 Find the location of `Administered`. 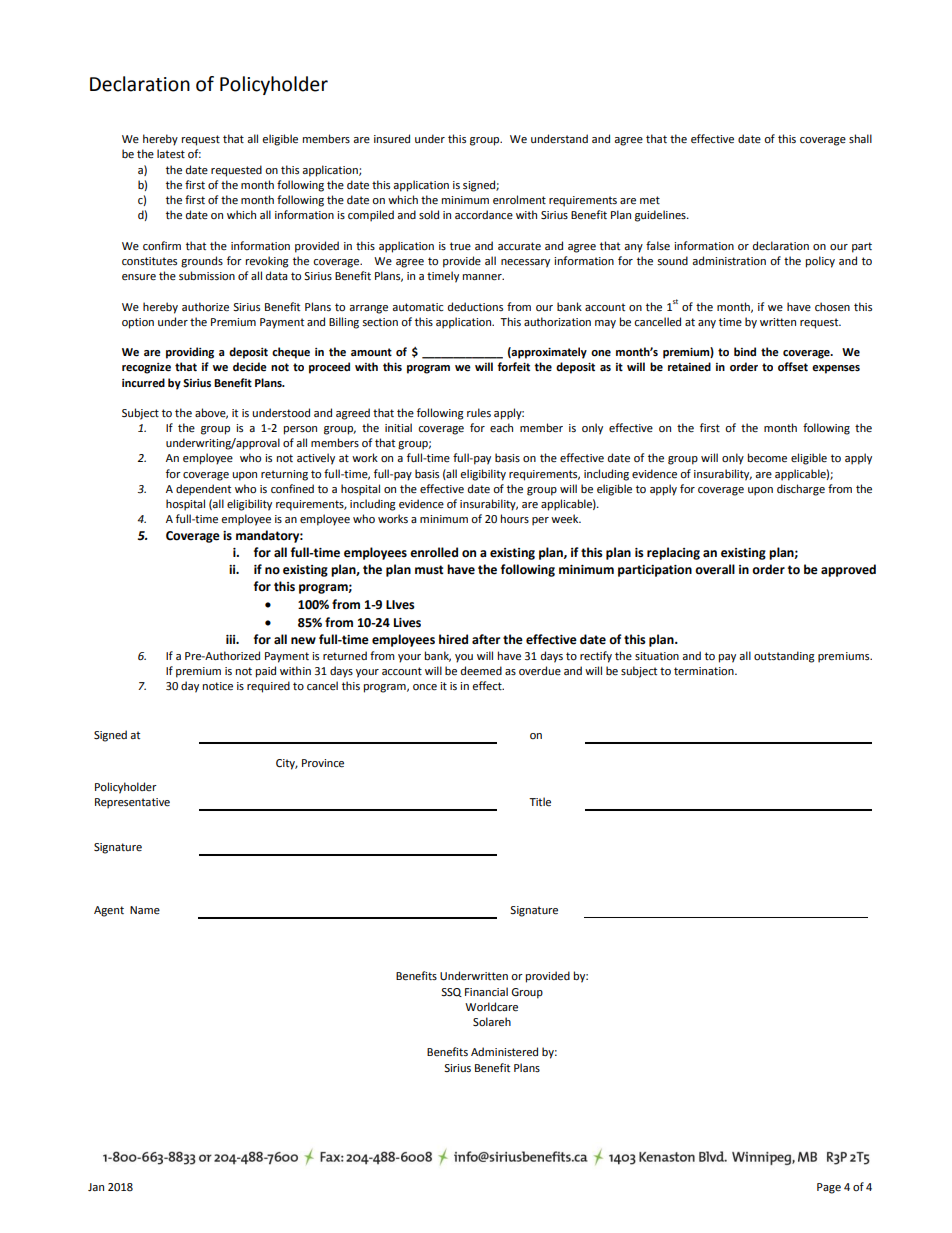

Administered is located at coordinates (504, 1052).
